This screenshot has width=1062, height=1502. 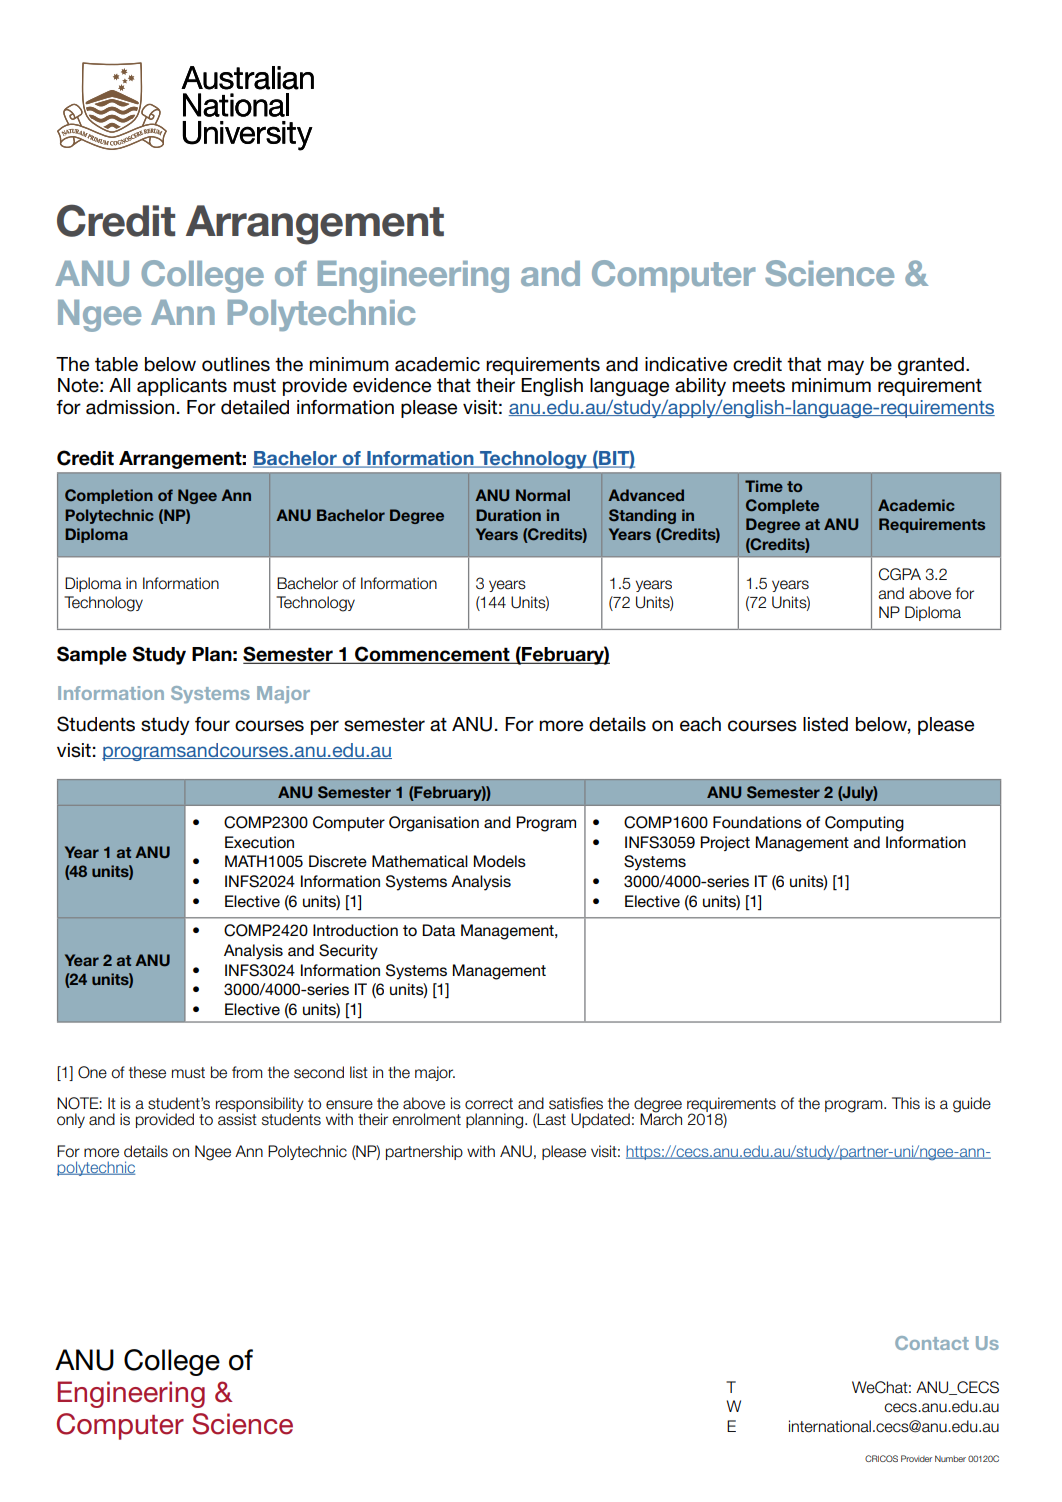 I want to click on evidence, so click(x=392, y=385).
